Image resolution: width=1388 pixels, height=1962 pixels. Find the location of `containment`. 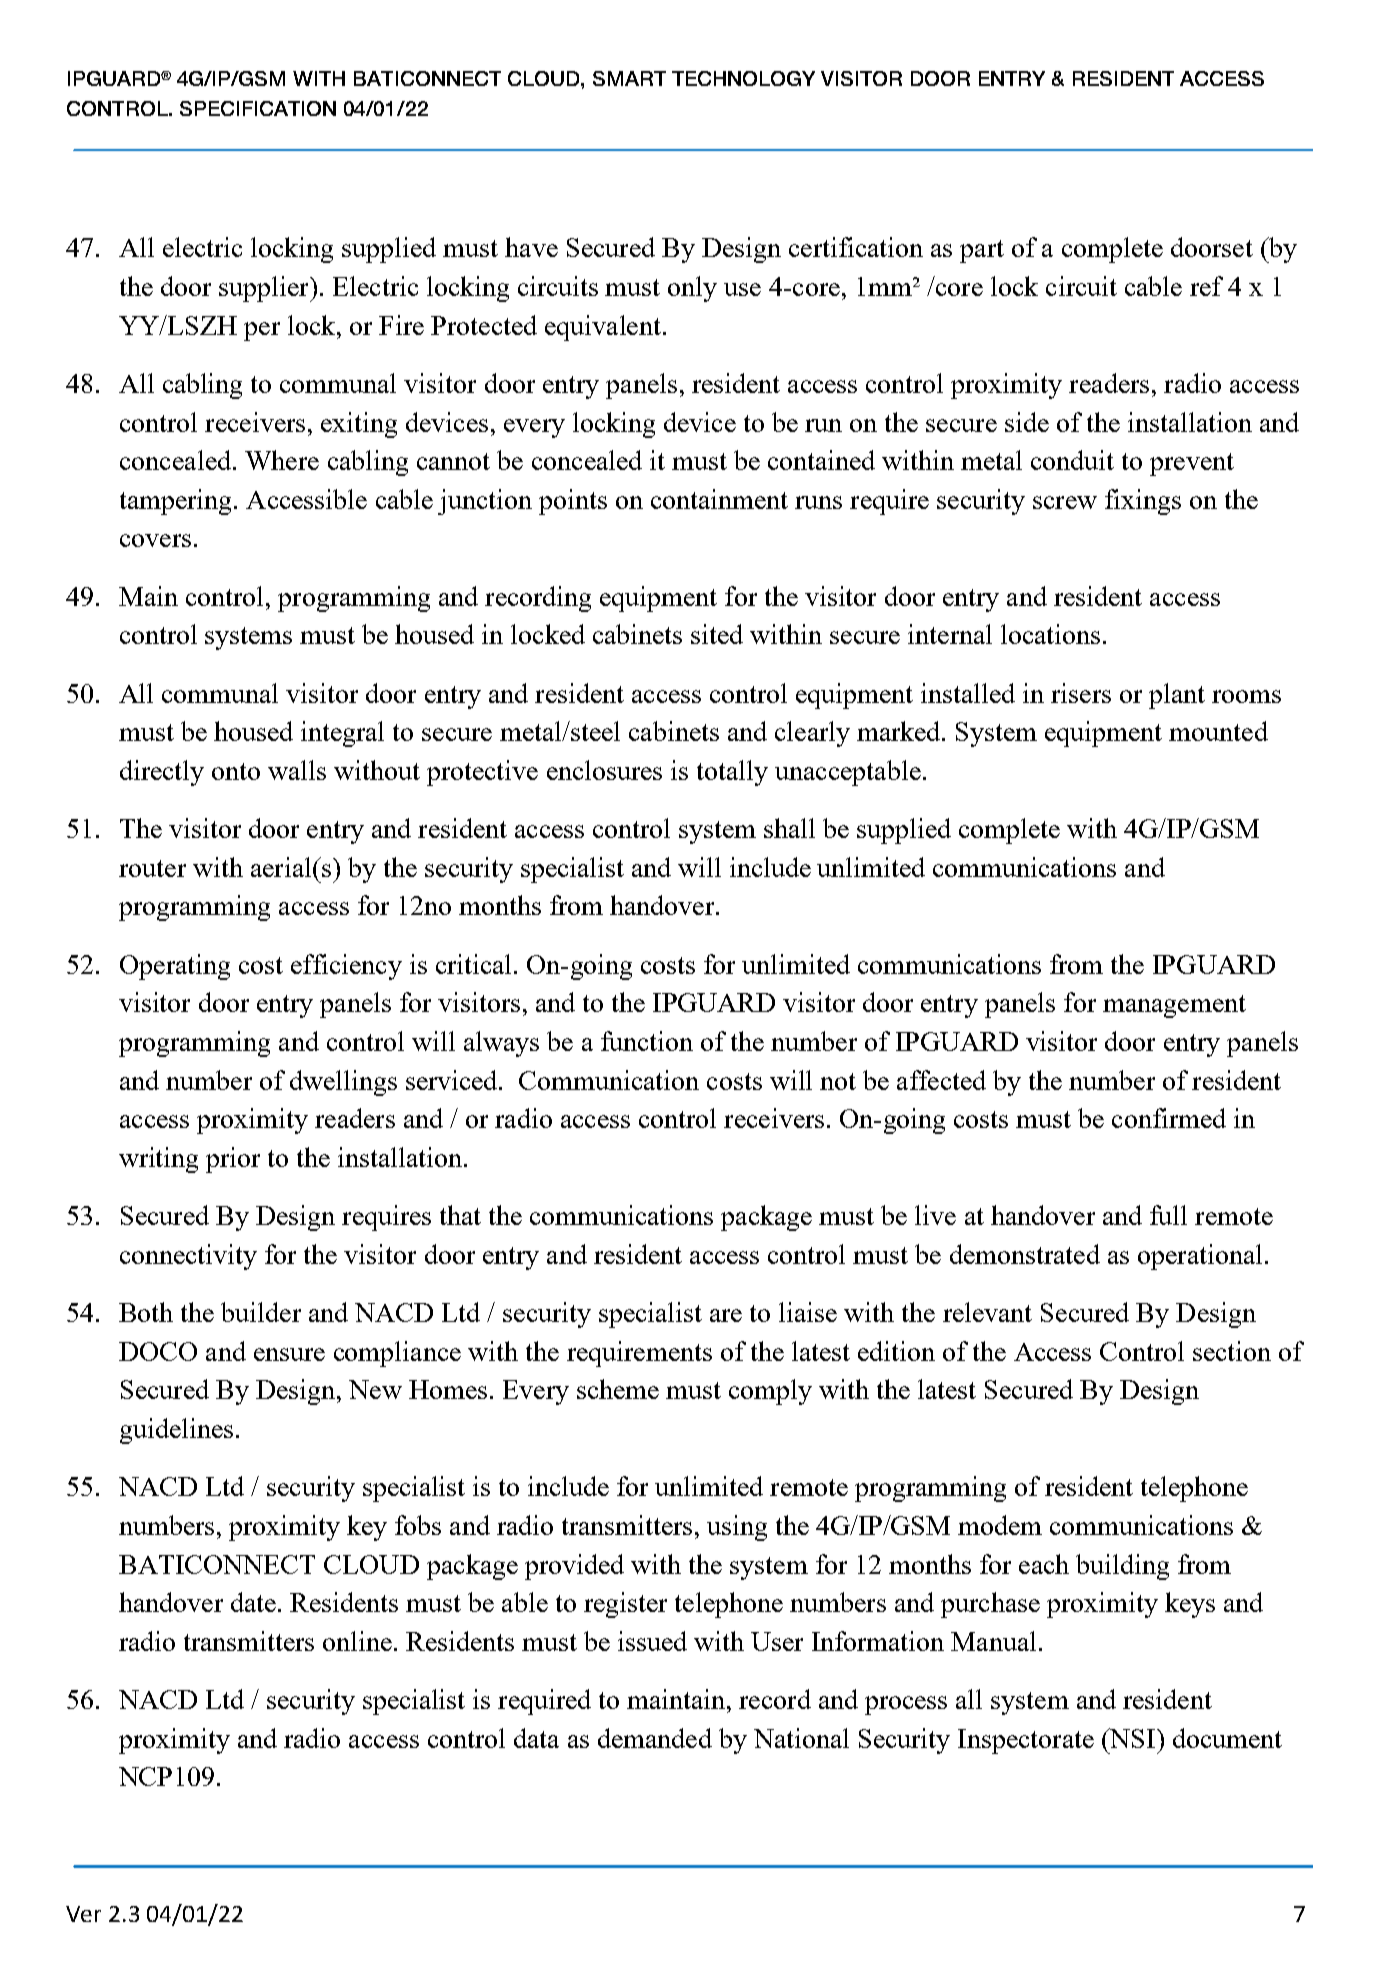

containment is located at coordinates (719, 499).
